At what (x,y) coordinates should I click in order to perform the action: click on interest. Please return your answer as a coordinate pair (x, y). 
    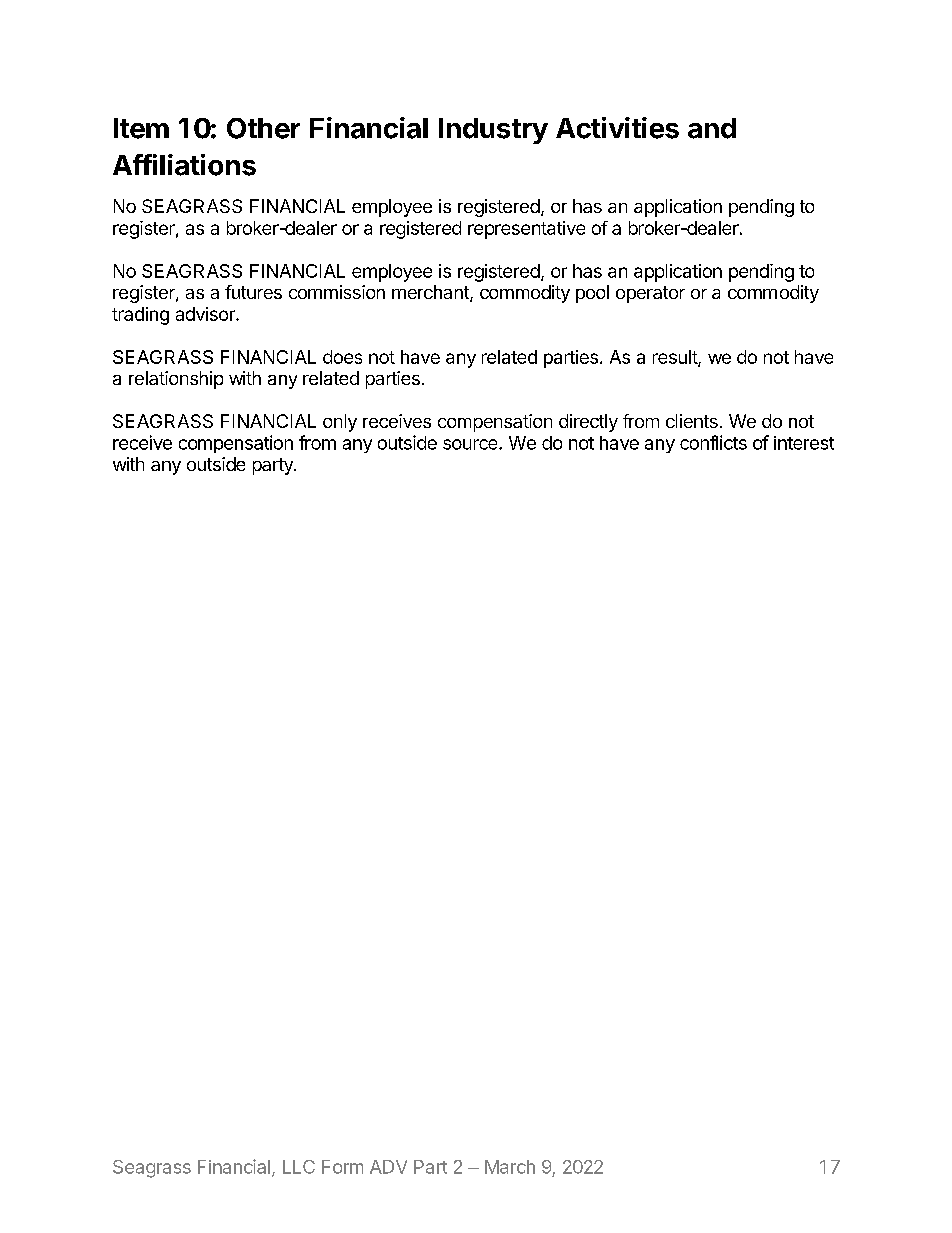
    Looking at the image, I should click on (804, 443).
